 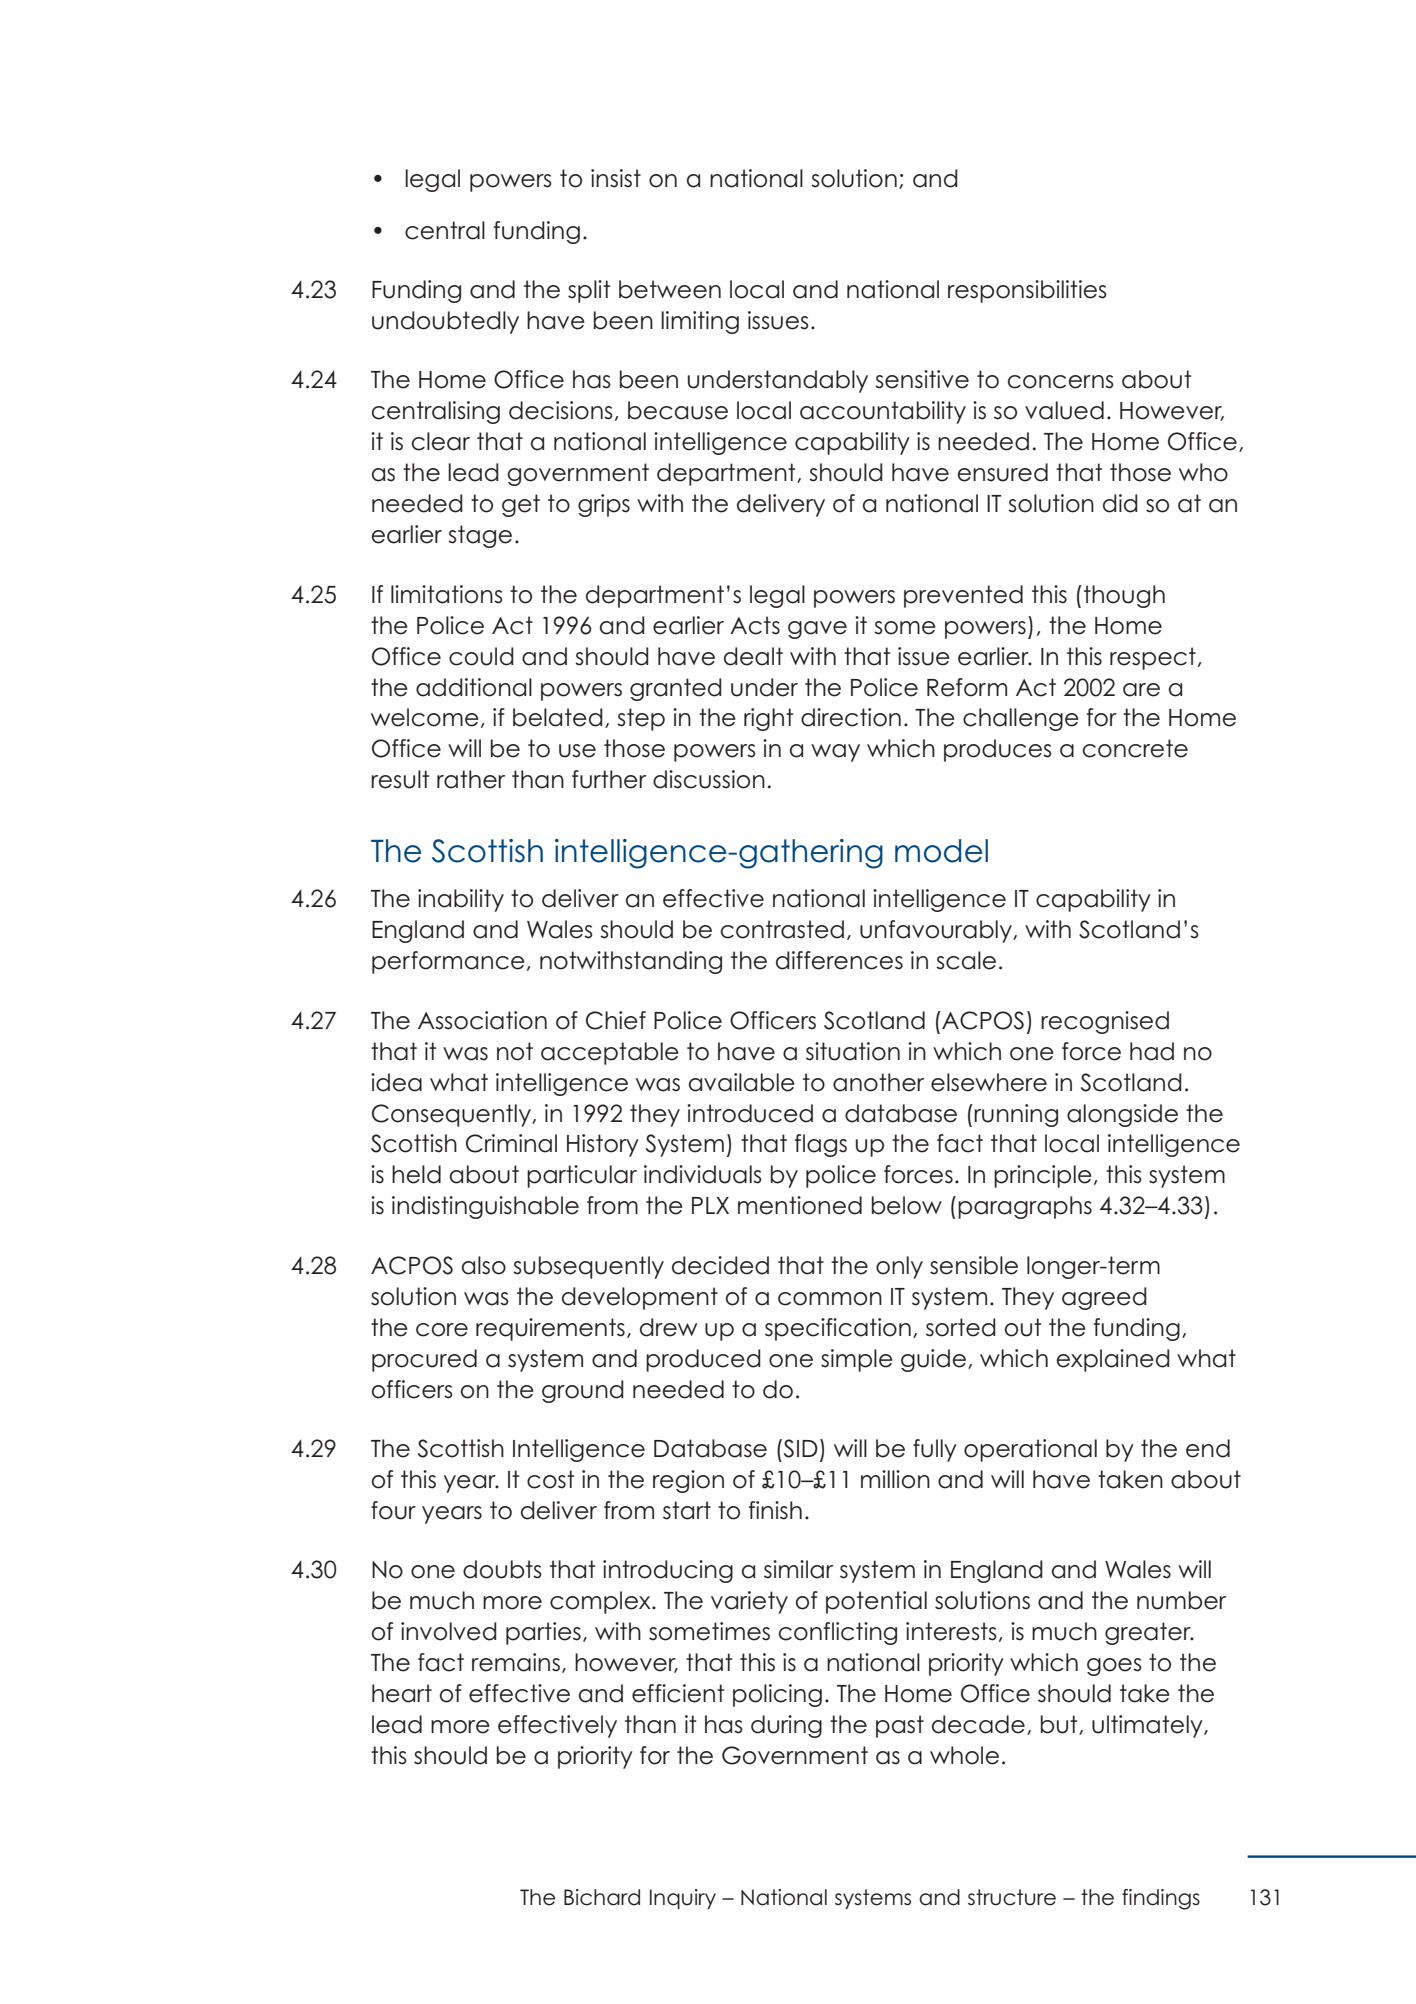 What do you see at coordinates (484, 1265) in the screenshot?
I see `also` at bounding box center [484, 1265].
